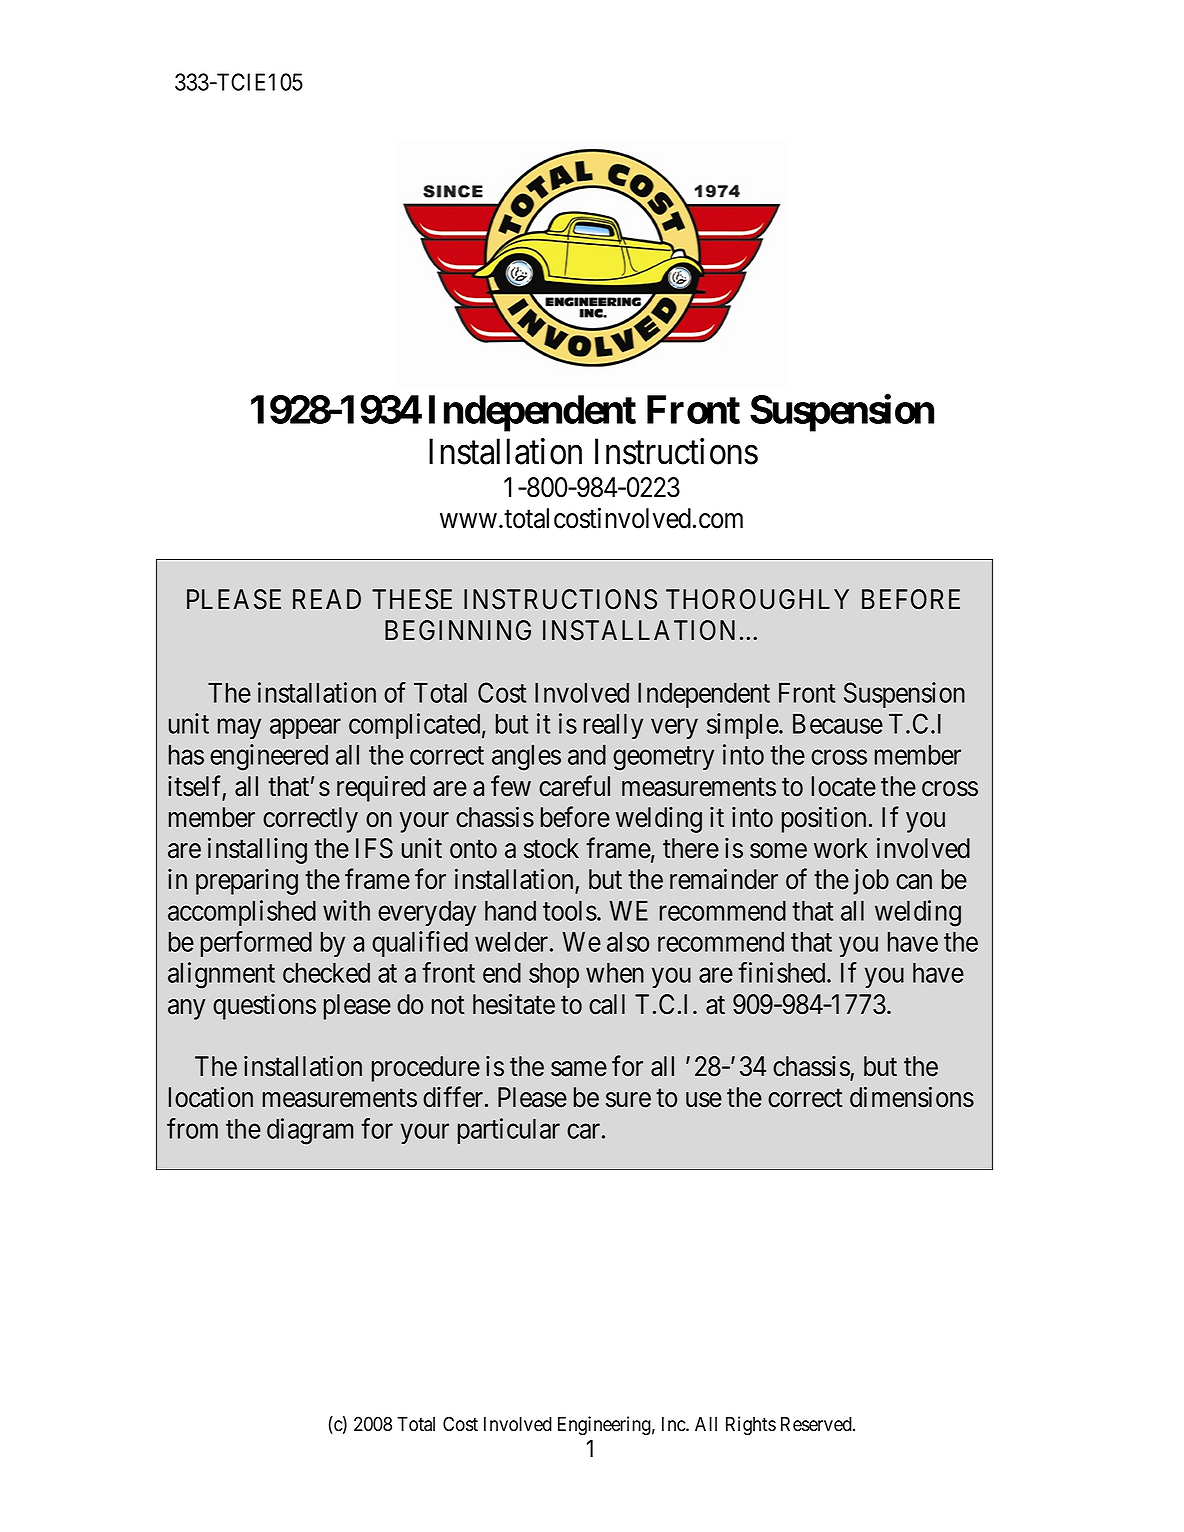 The height and width of the screenshot is (1532, 1184). Describe the element at coordinates (751, 1425) in the screenshot. I see `Rights` at that location.
